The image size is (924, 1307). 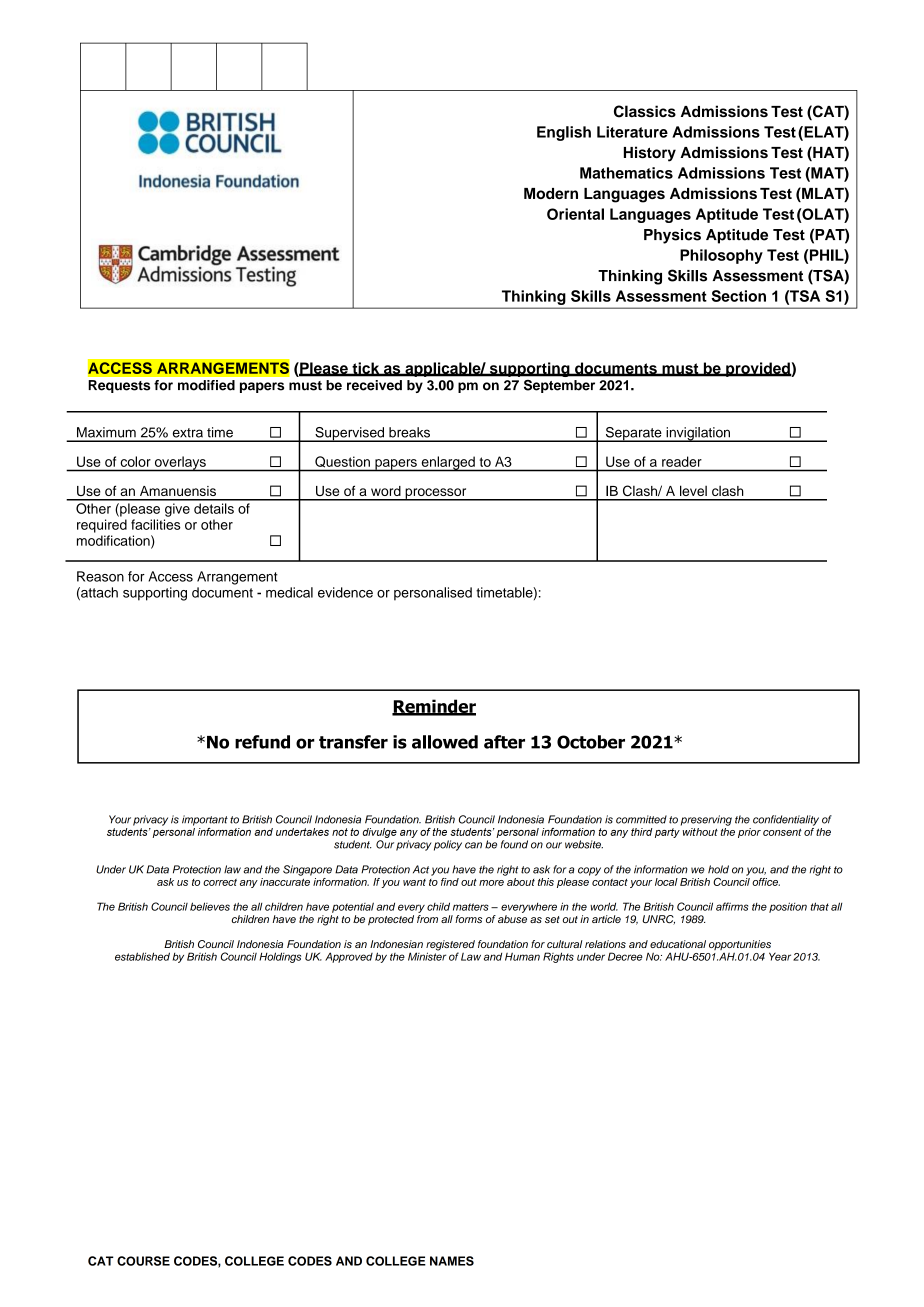 I want to click on Reminder, so click(x=434, y=707).
